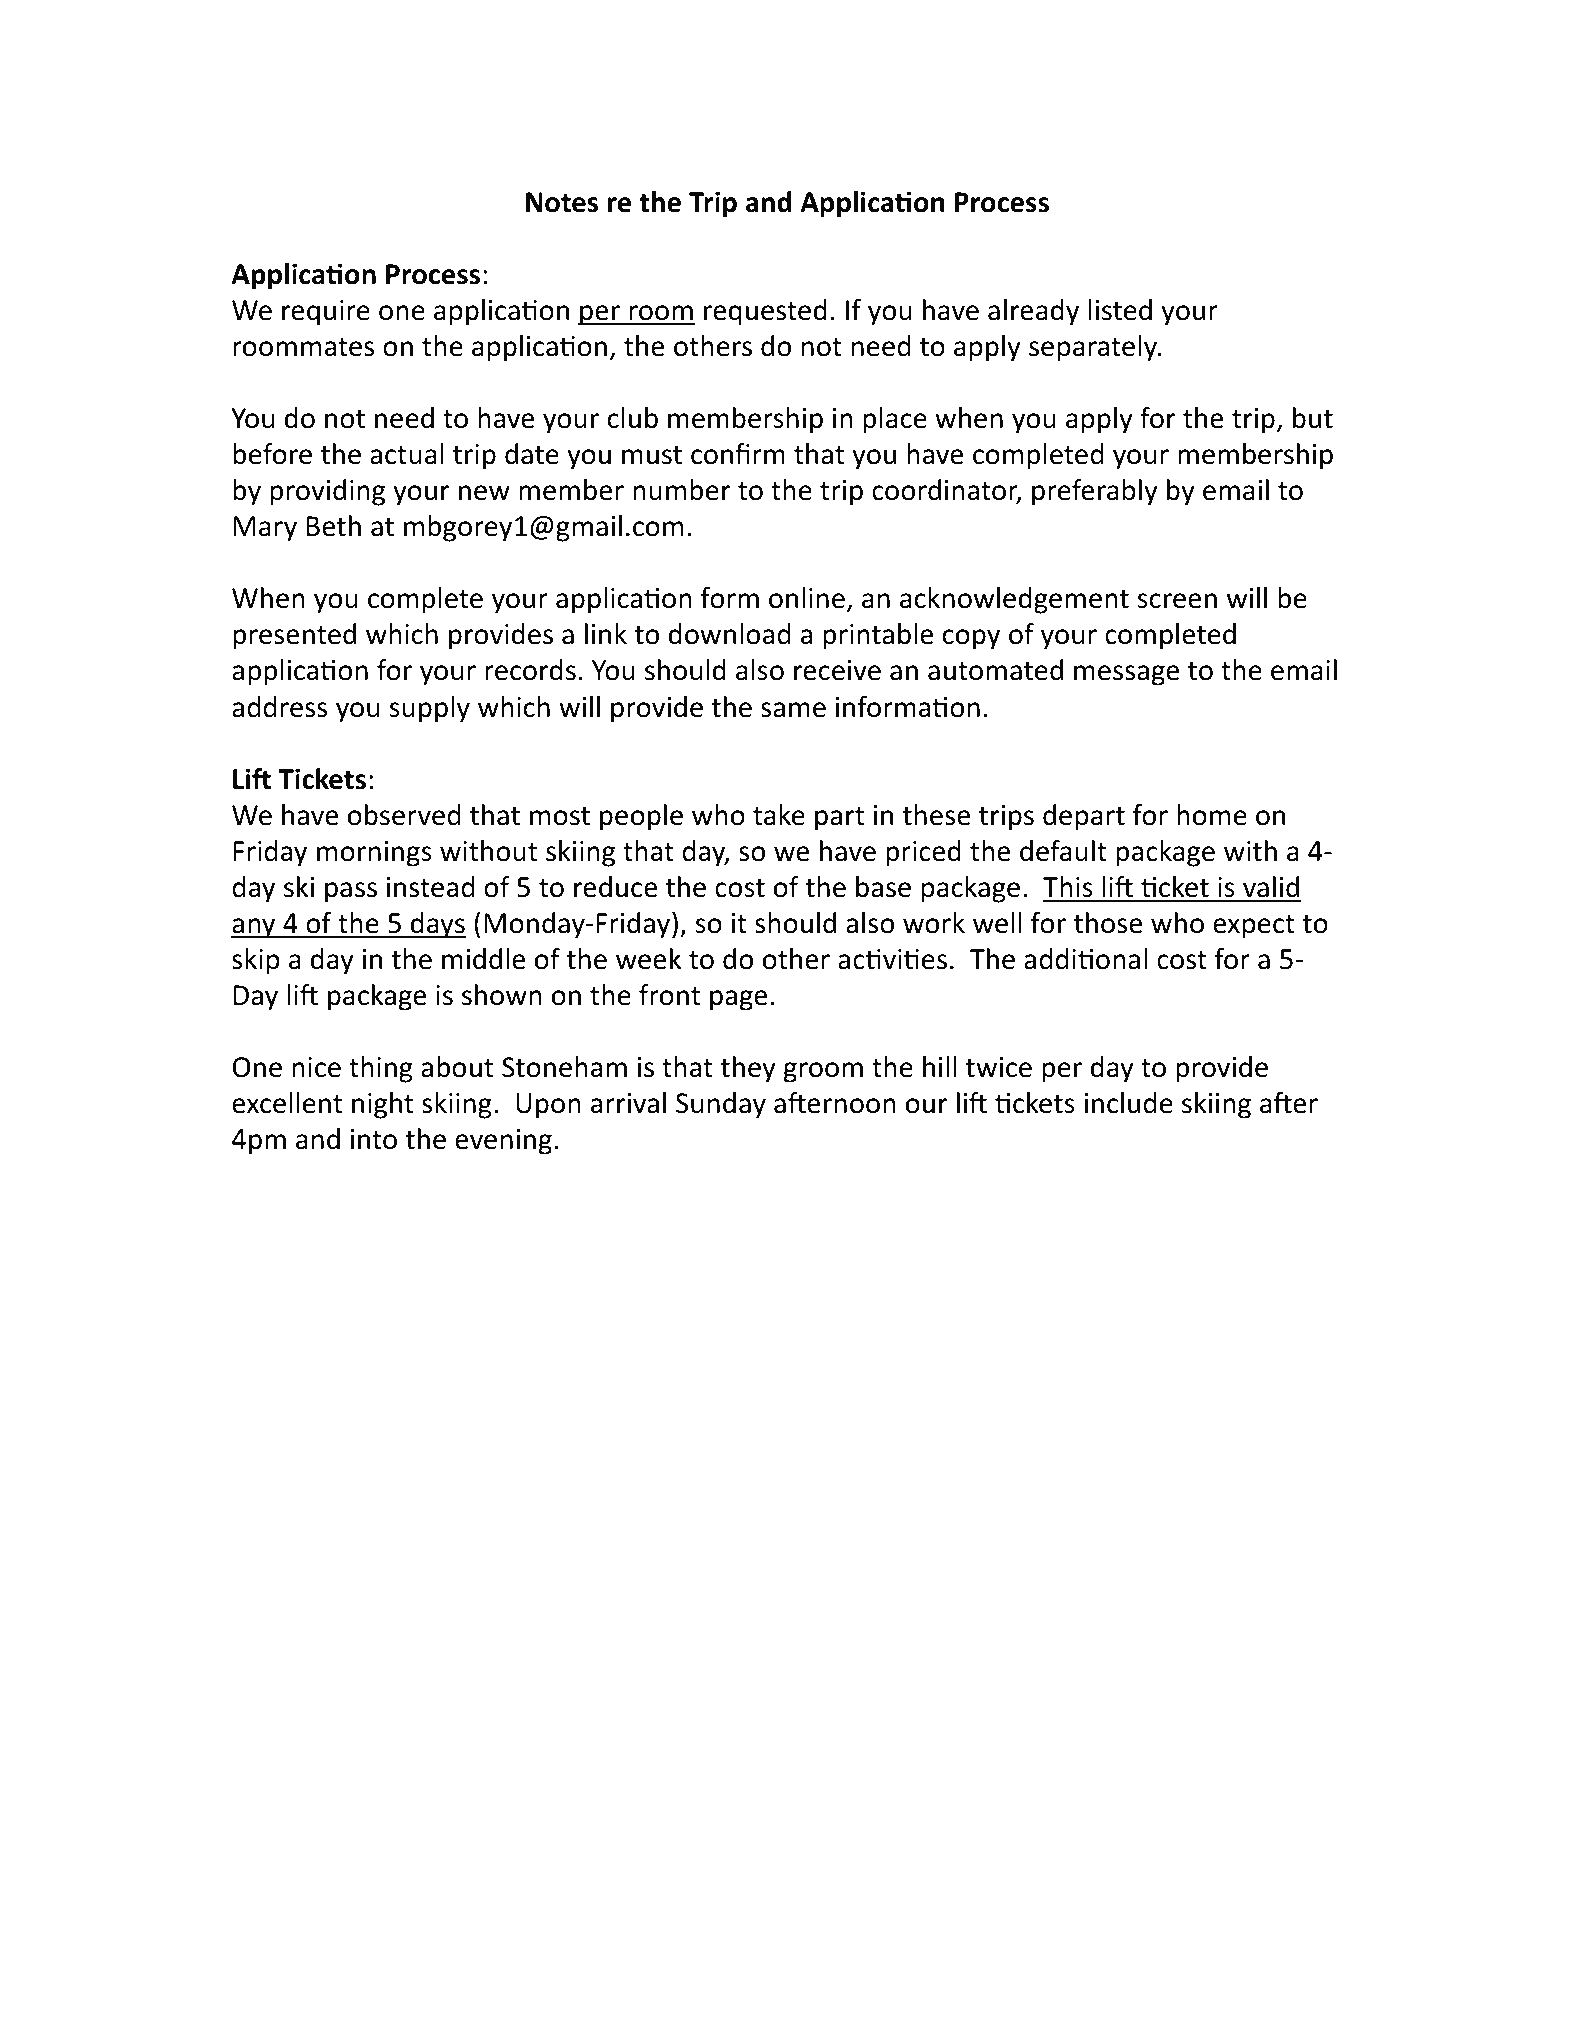 The width and height of the document is (1574, 2037). What do you see at coordinates (837, 670) in the document?
I see `receive` at bounding box center [837, 670].
